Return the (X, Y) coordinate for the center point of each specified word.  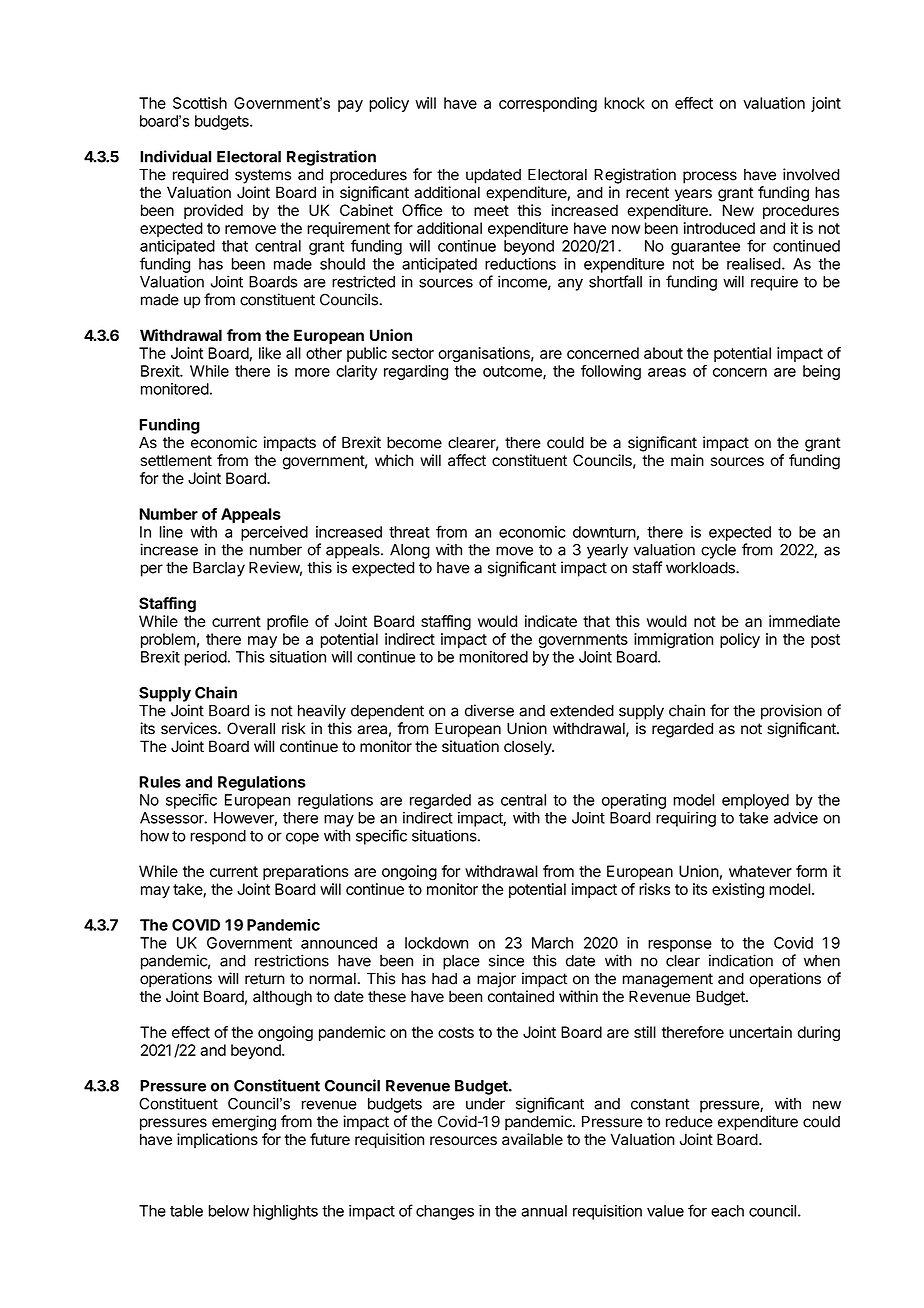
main (687, 460)
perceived (274, 533)
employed (755, 801)
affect (467, 460)
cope (302, 838)
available (532, 1139)
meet (491, 210)
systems (263, 176)
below (229, 1211)
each (727, 1211)
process (710, 177)
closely (528, 748)
